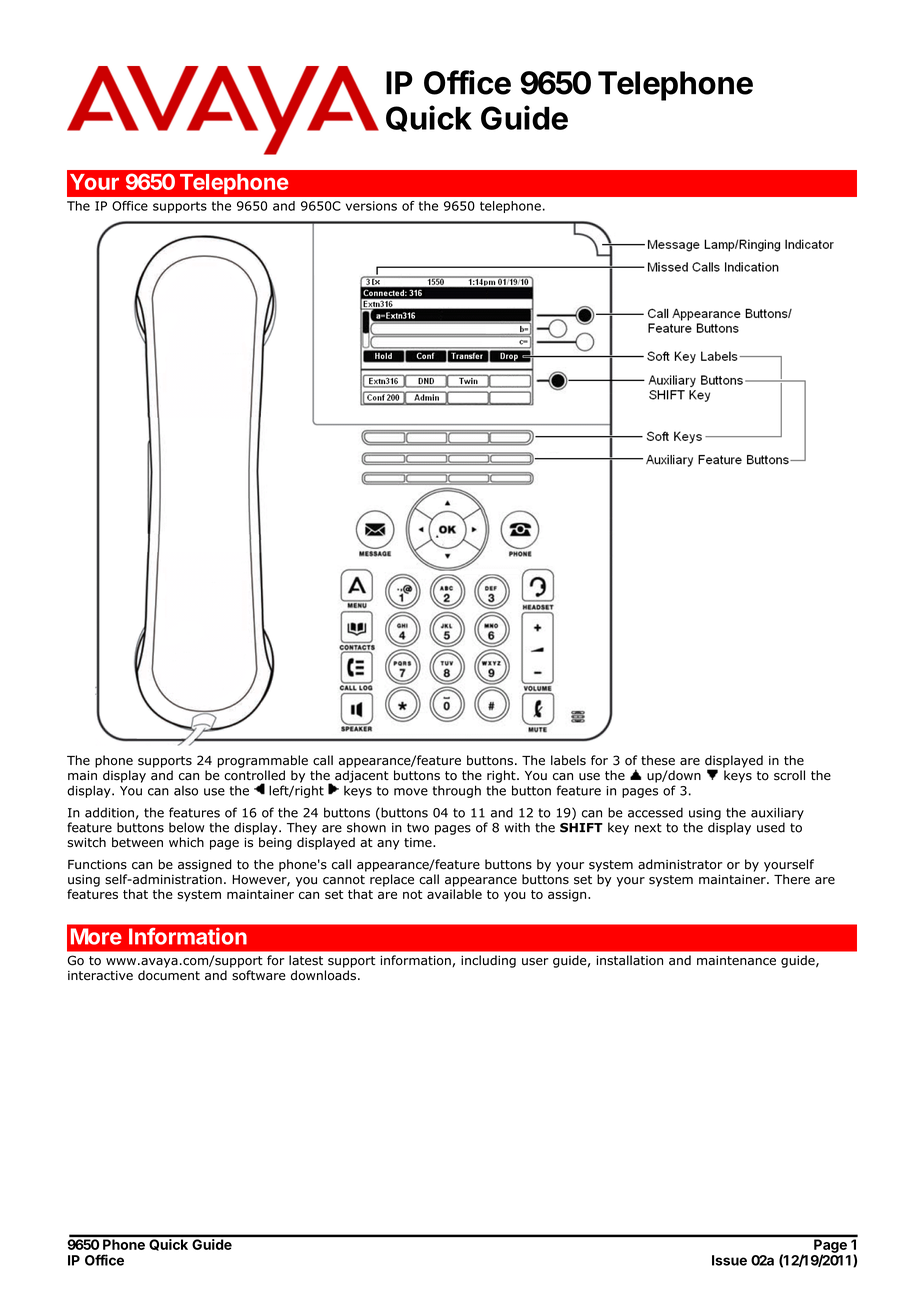 The image size is (924, 1308). I want to click on through, so click(457, 791).
